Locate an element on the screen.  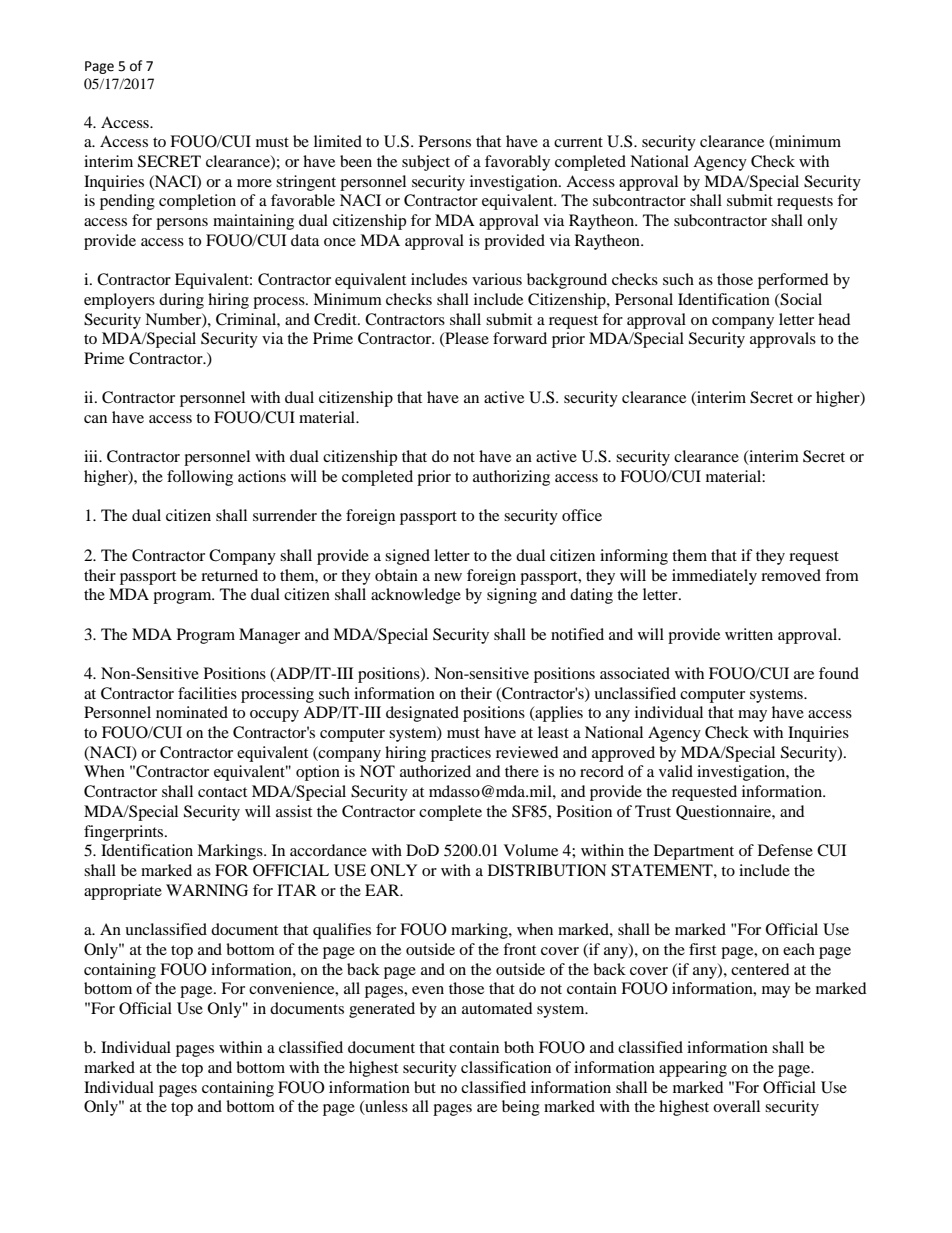
authorized is located at coordinates (435, 771).
